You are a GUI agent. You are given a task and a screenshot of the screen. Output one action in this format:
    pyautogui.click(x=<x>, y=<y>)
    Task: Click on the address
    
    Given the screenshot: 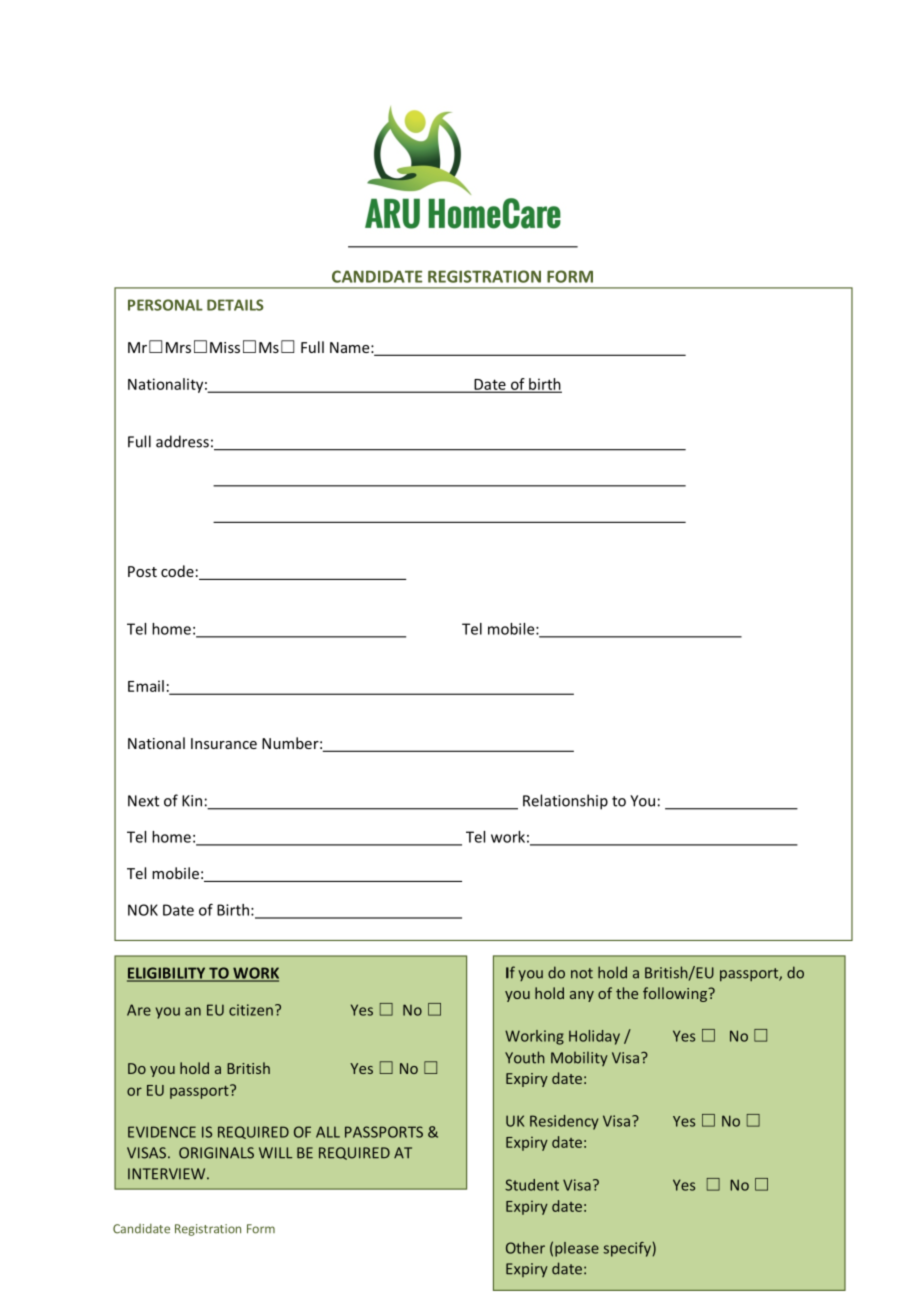 What is the action you would take?
    pyautogui.click(x=182, y=441)
